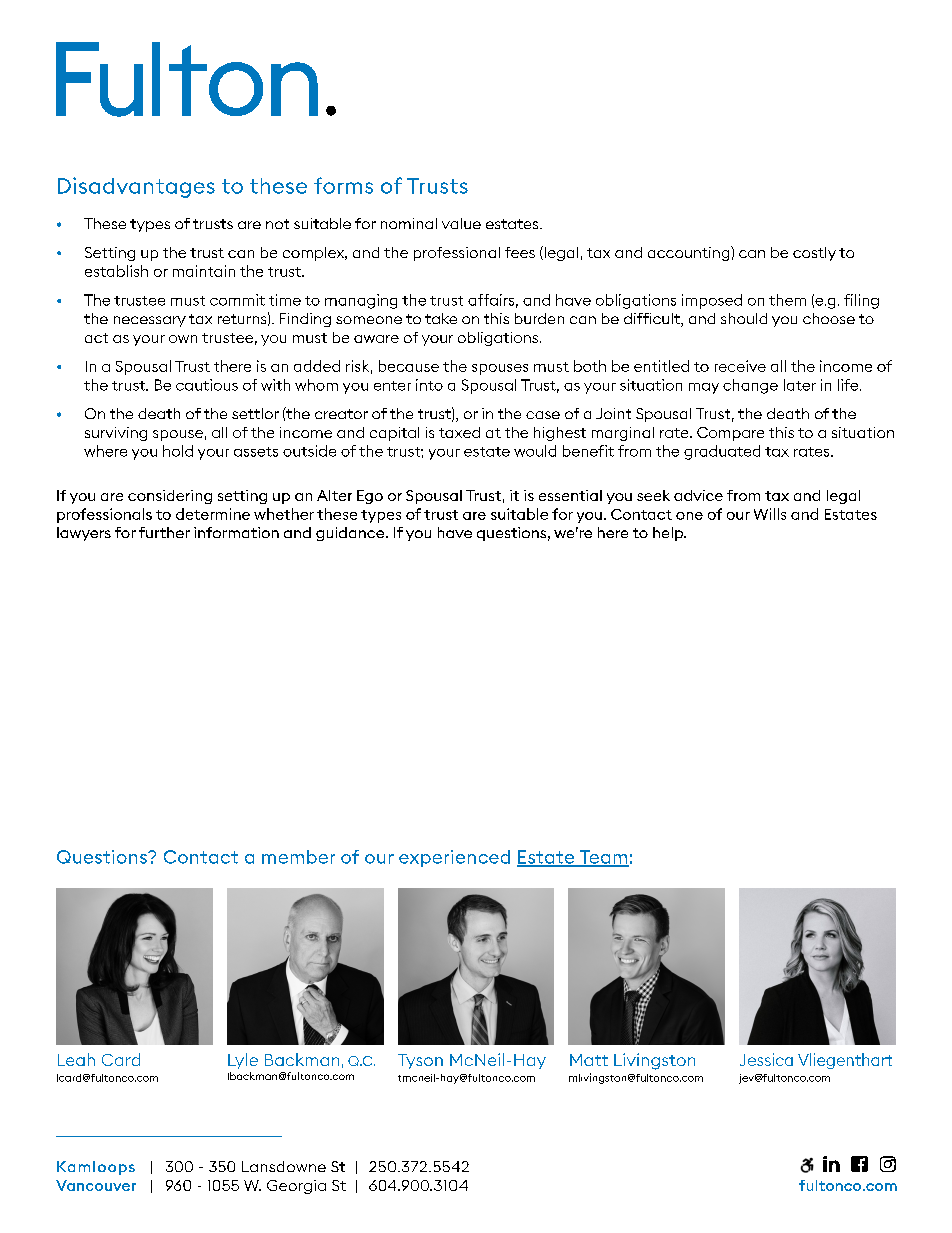 This screenshot has width=952, height=1233. What do you see at coordinates (351, 534) in the screenshot?
I see `guidance` at bounding box center [351, 534].
